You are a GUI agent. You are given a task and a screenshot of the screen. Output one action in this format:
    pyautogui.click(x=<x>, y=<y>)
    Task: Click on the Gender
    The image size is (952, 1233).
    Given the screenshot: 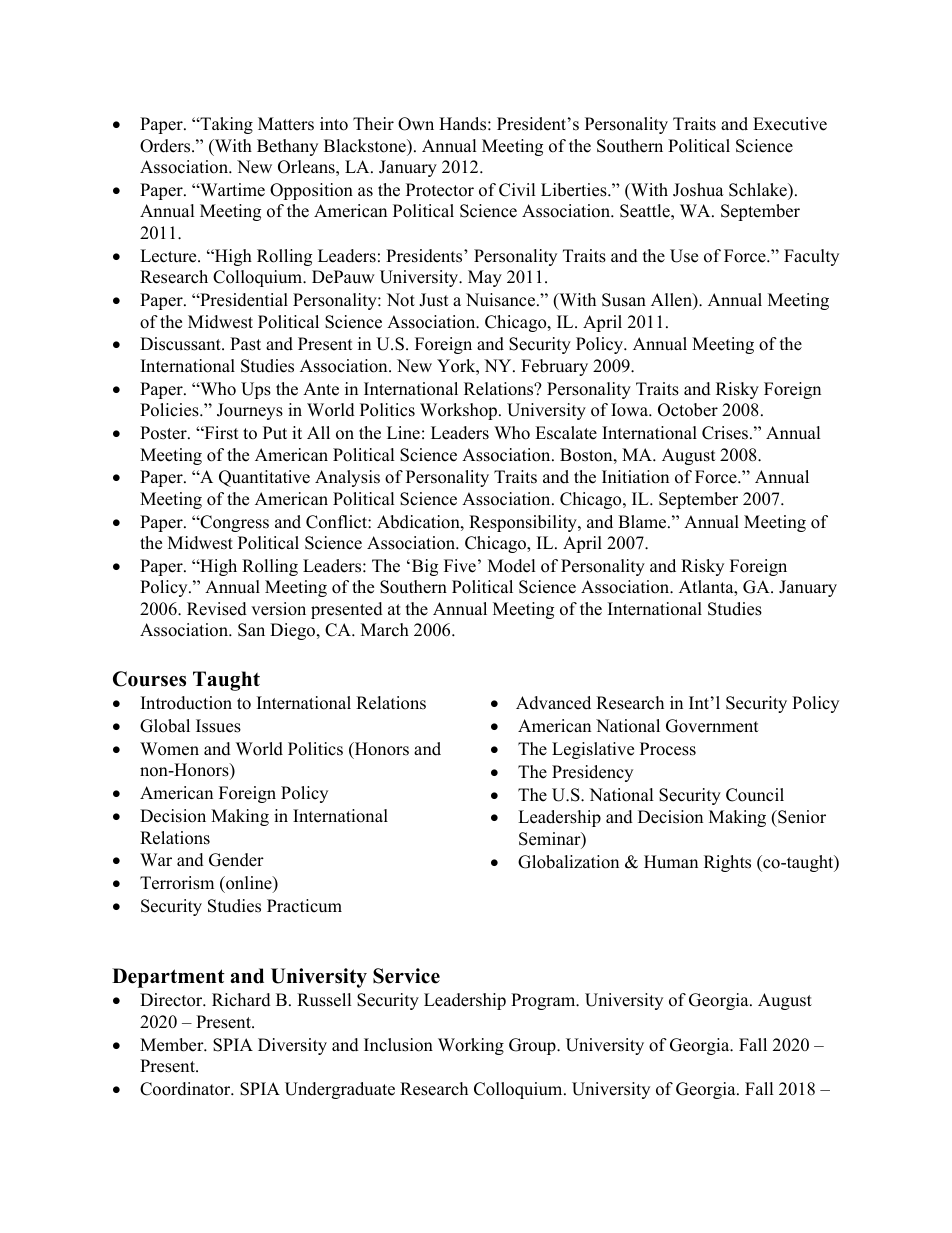 What is the action you would take?
    pyautogui.click(x=236, y=860)
